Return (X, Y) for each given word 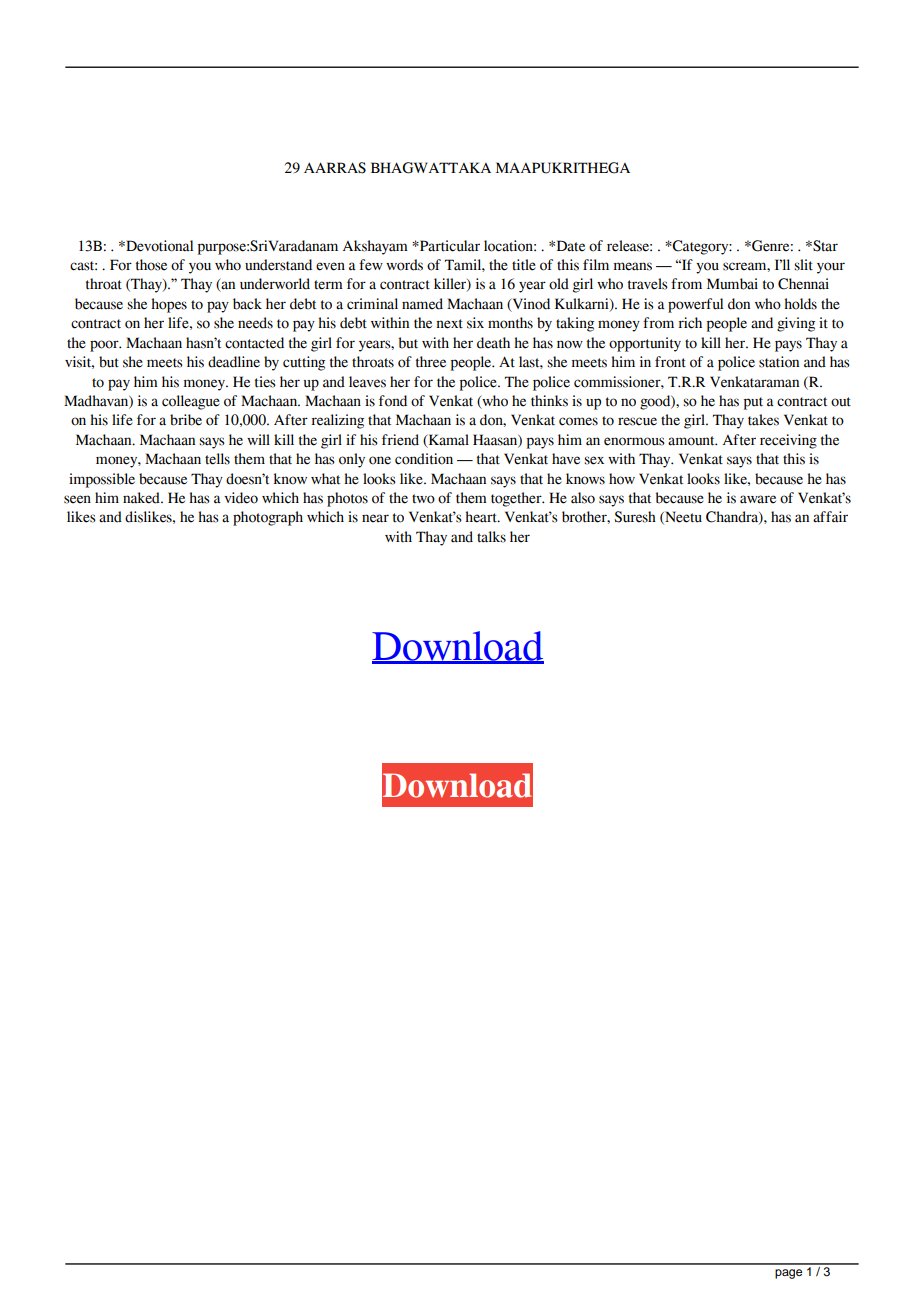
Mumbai (732, 284)
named (422, 304)
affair (830, 517)
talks (491, 537)
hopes (169, 305)
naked (142, 498)
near (375, 518)
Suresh (635, 517)
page (788, 1274)
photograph (268, 518)
